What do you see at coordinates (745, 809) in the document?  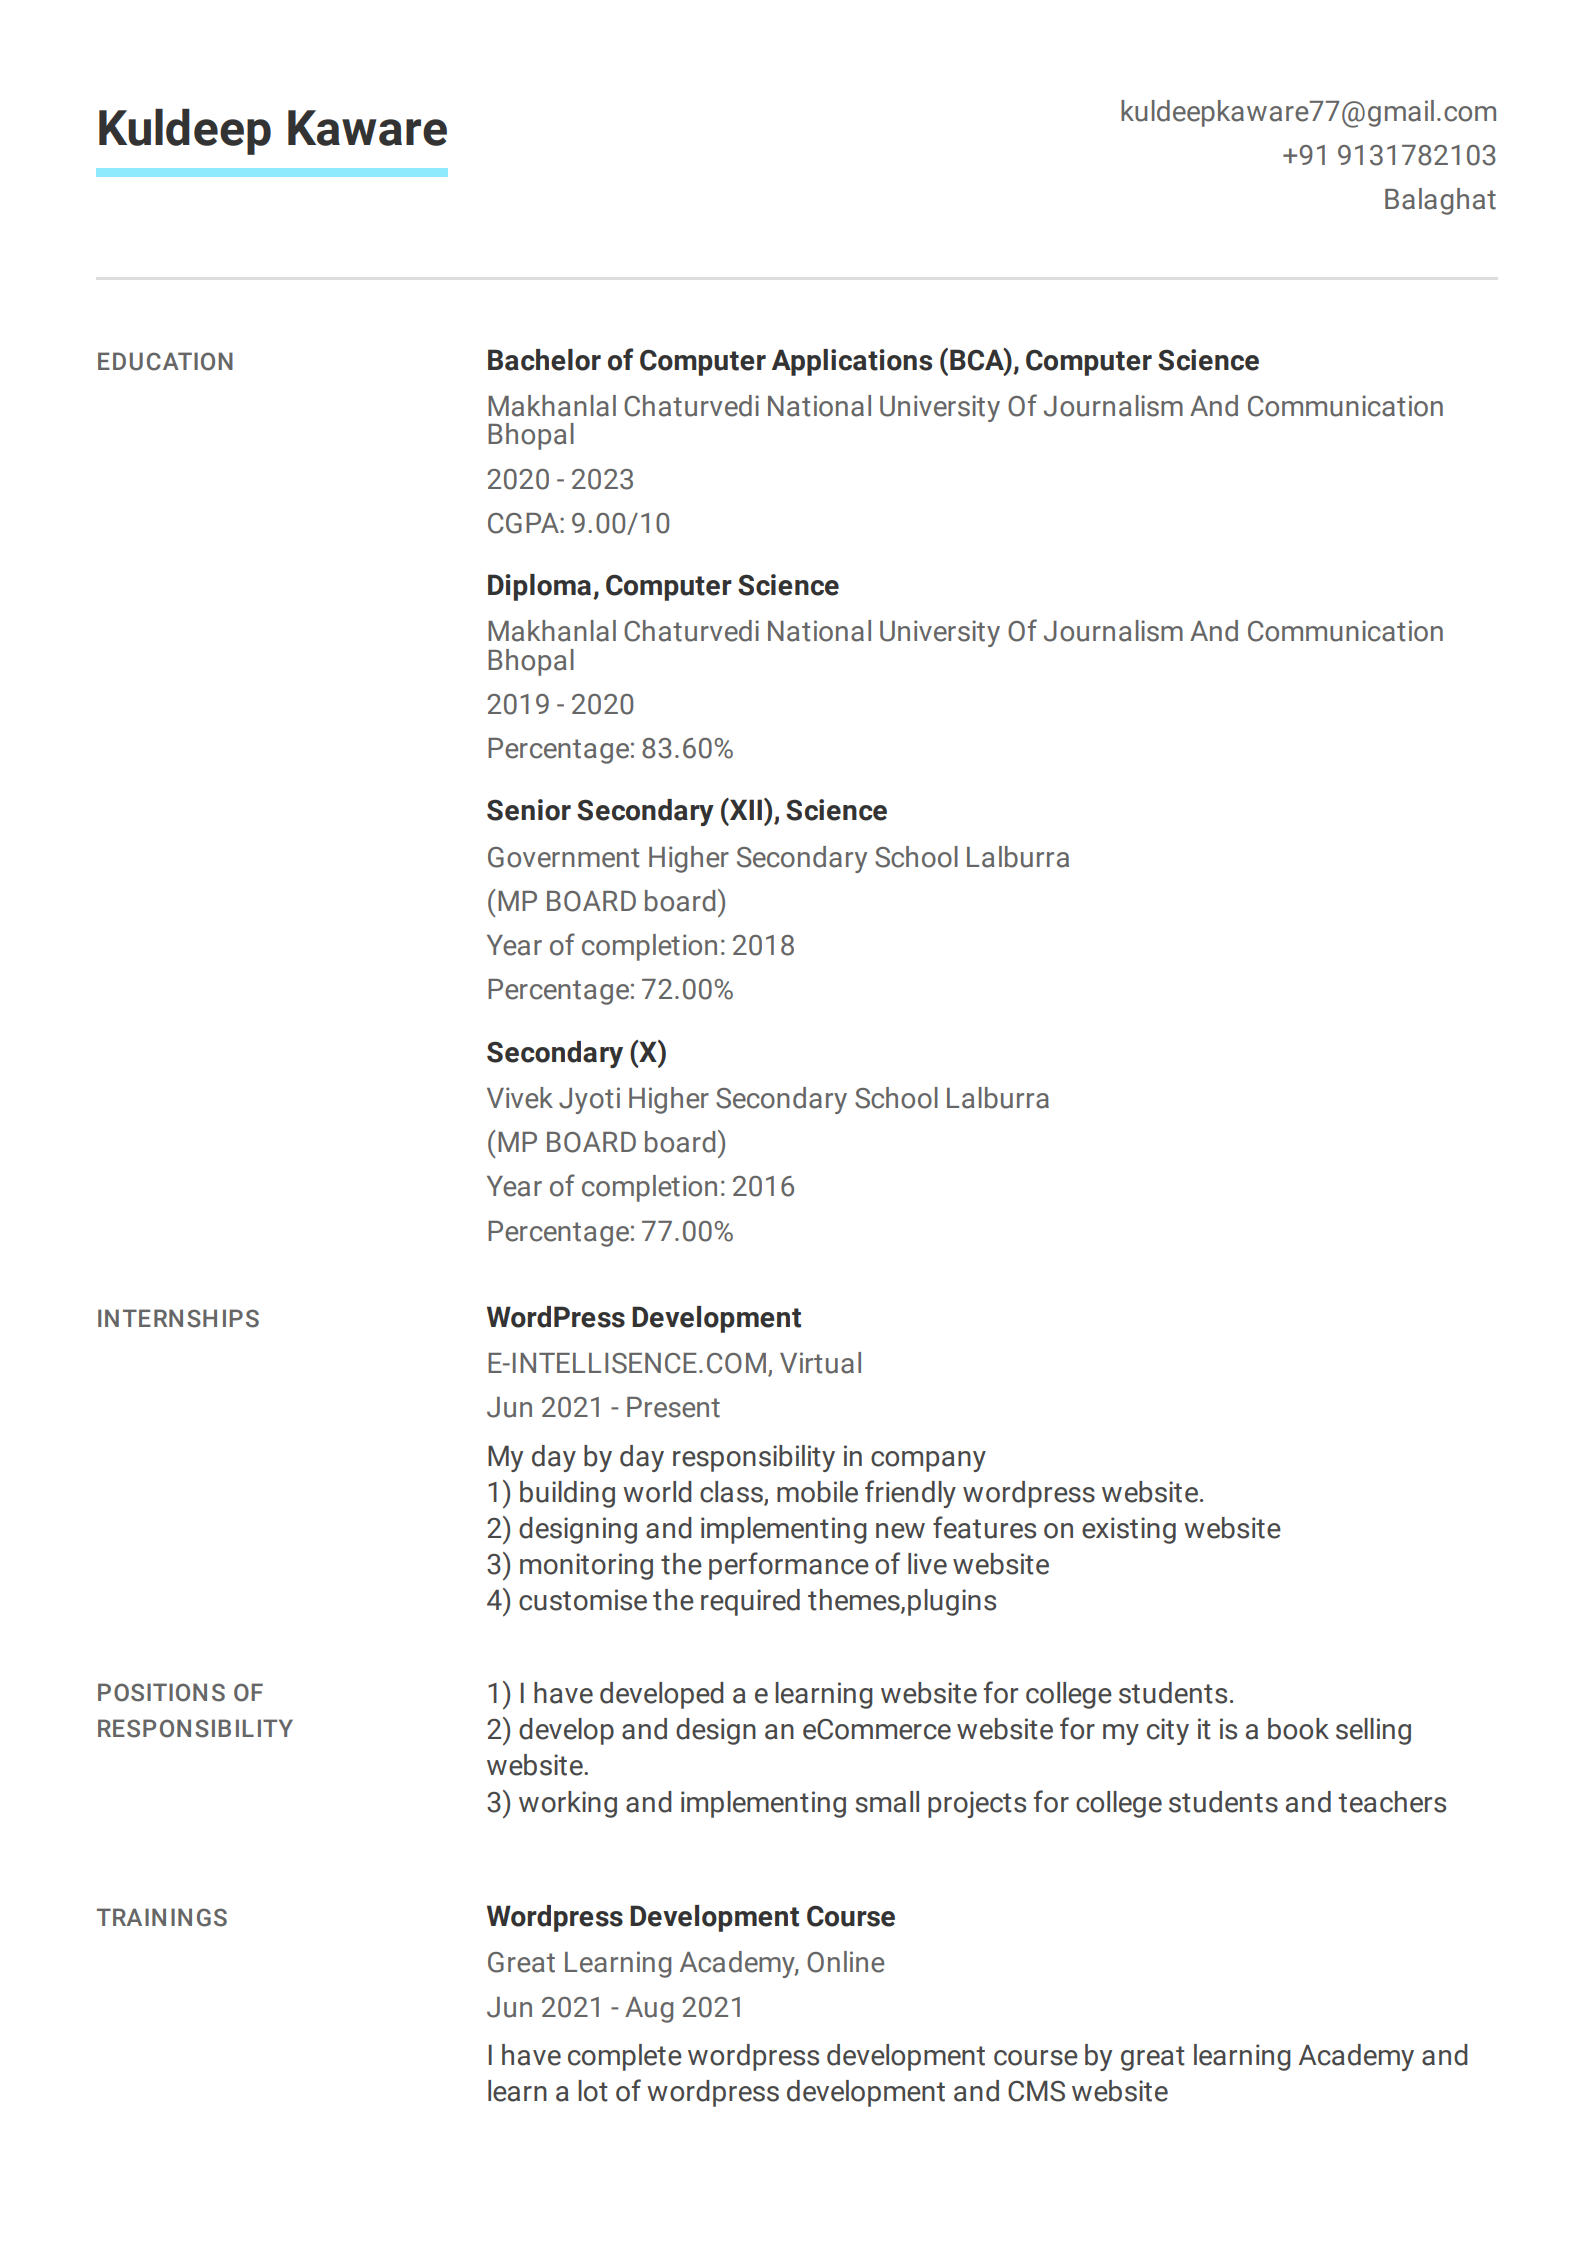 I see `XII` at bounding box center [745, 809].
